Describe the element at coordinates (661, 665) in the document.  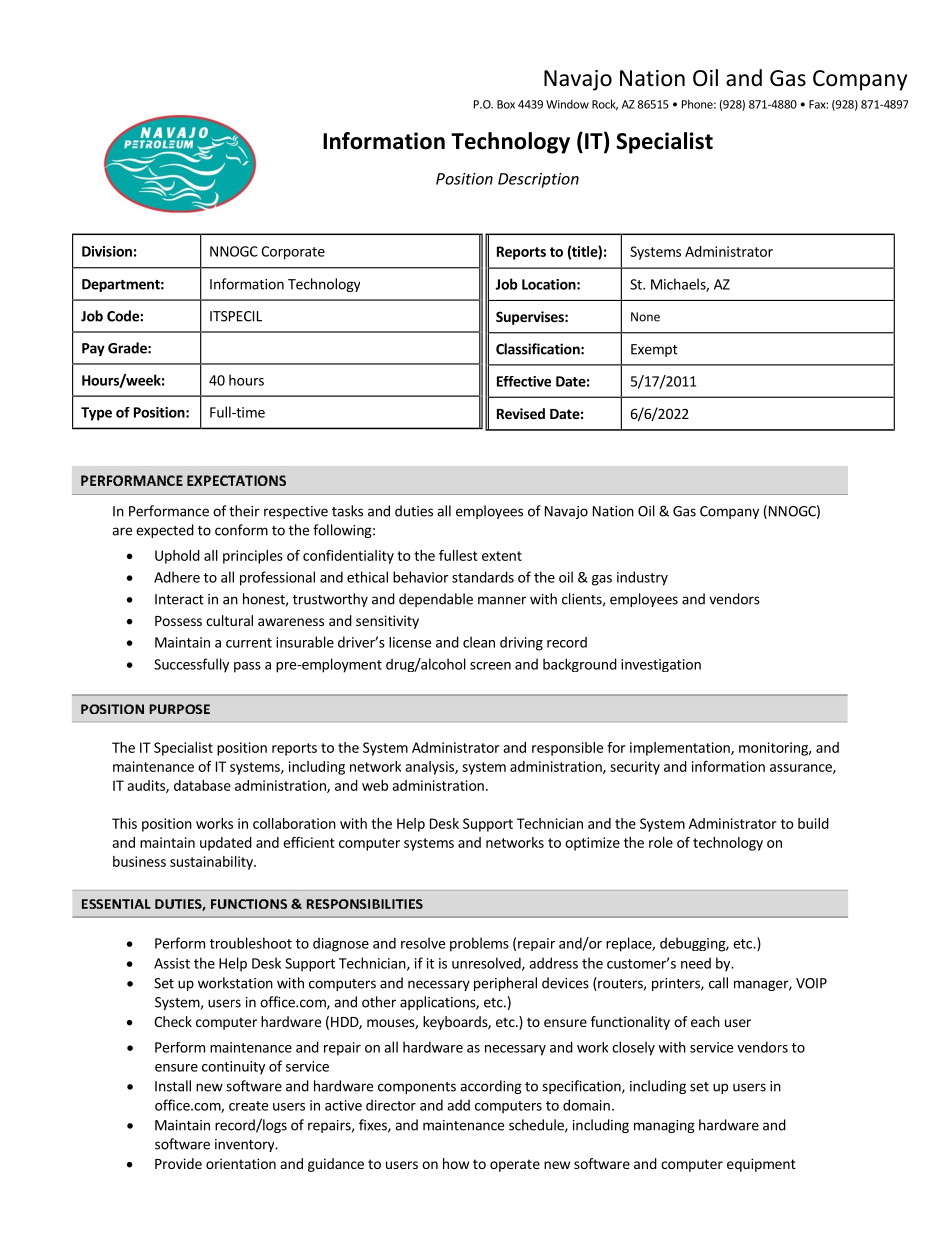
I see `investigation` at that location.
